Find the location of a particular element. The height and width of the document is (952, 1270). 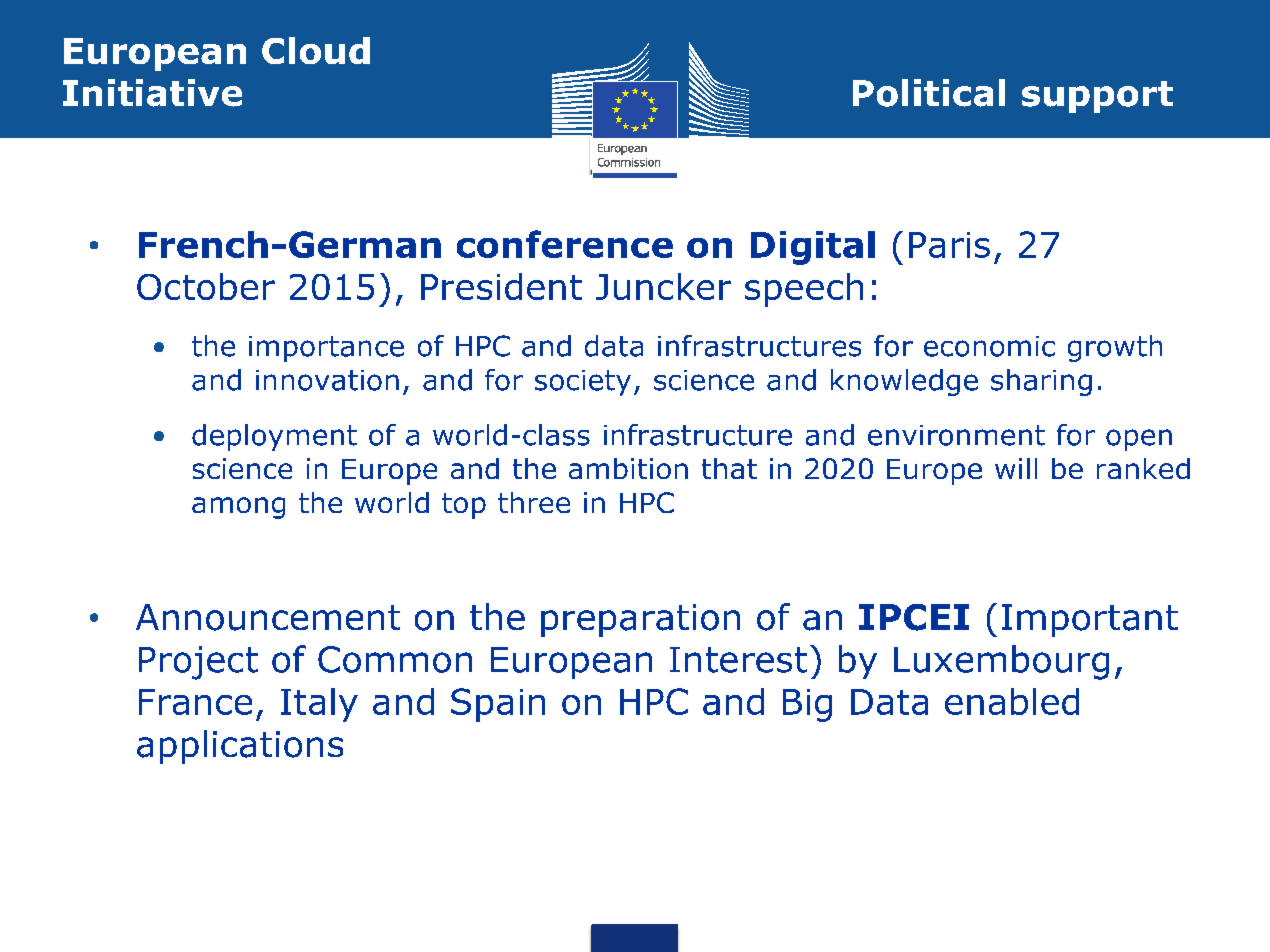

Cloud is located at coordinates (316, 50).
